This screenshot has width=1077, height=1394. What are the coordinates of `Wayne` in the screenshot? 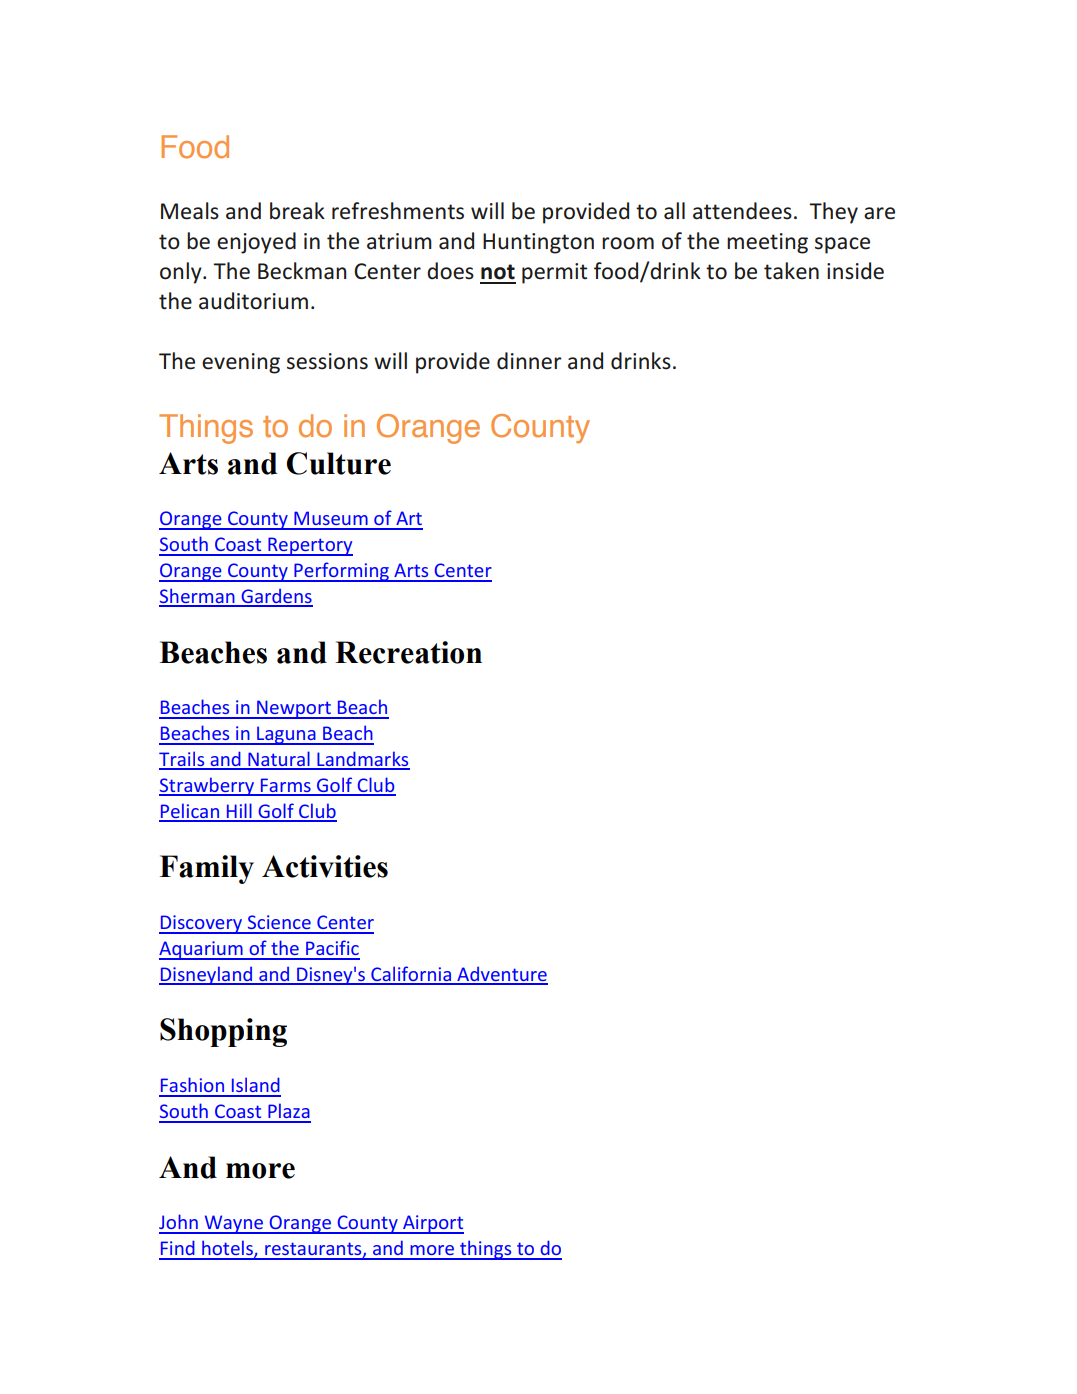 It's located at (234, 1224).
